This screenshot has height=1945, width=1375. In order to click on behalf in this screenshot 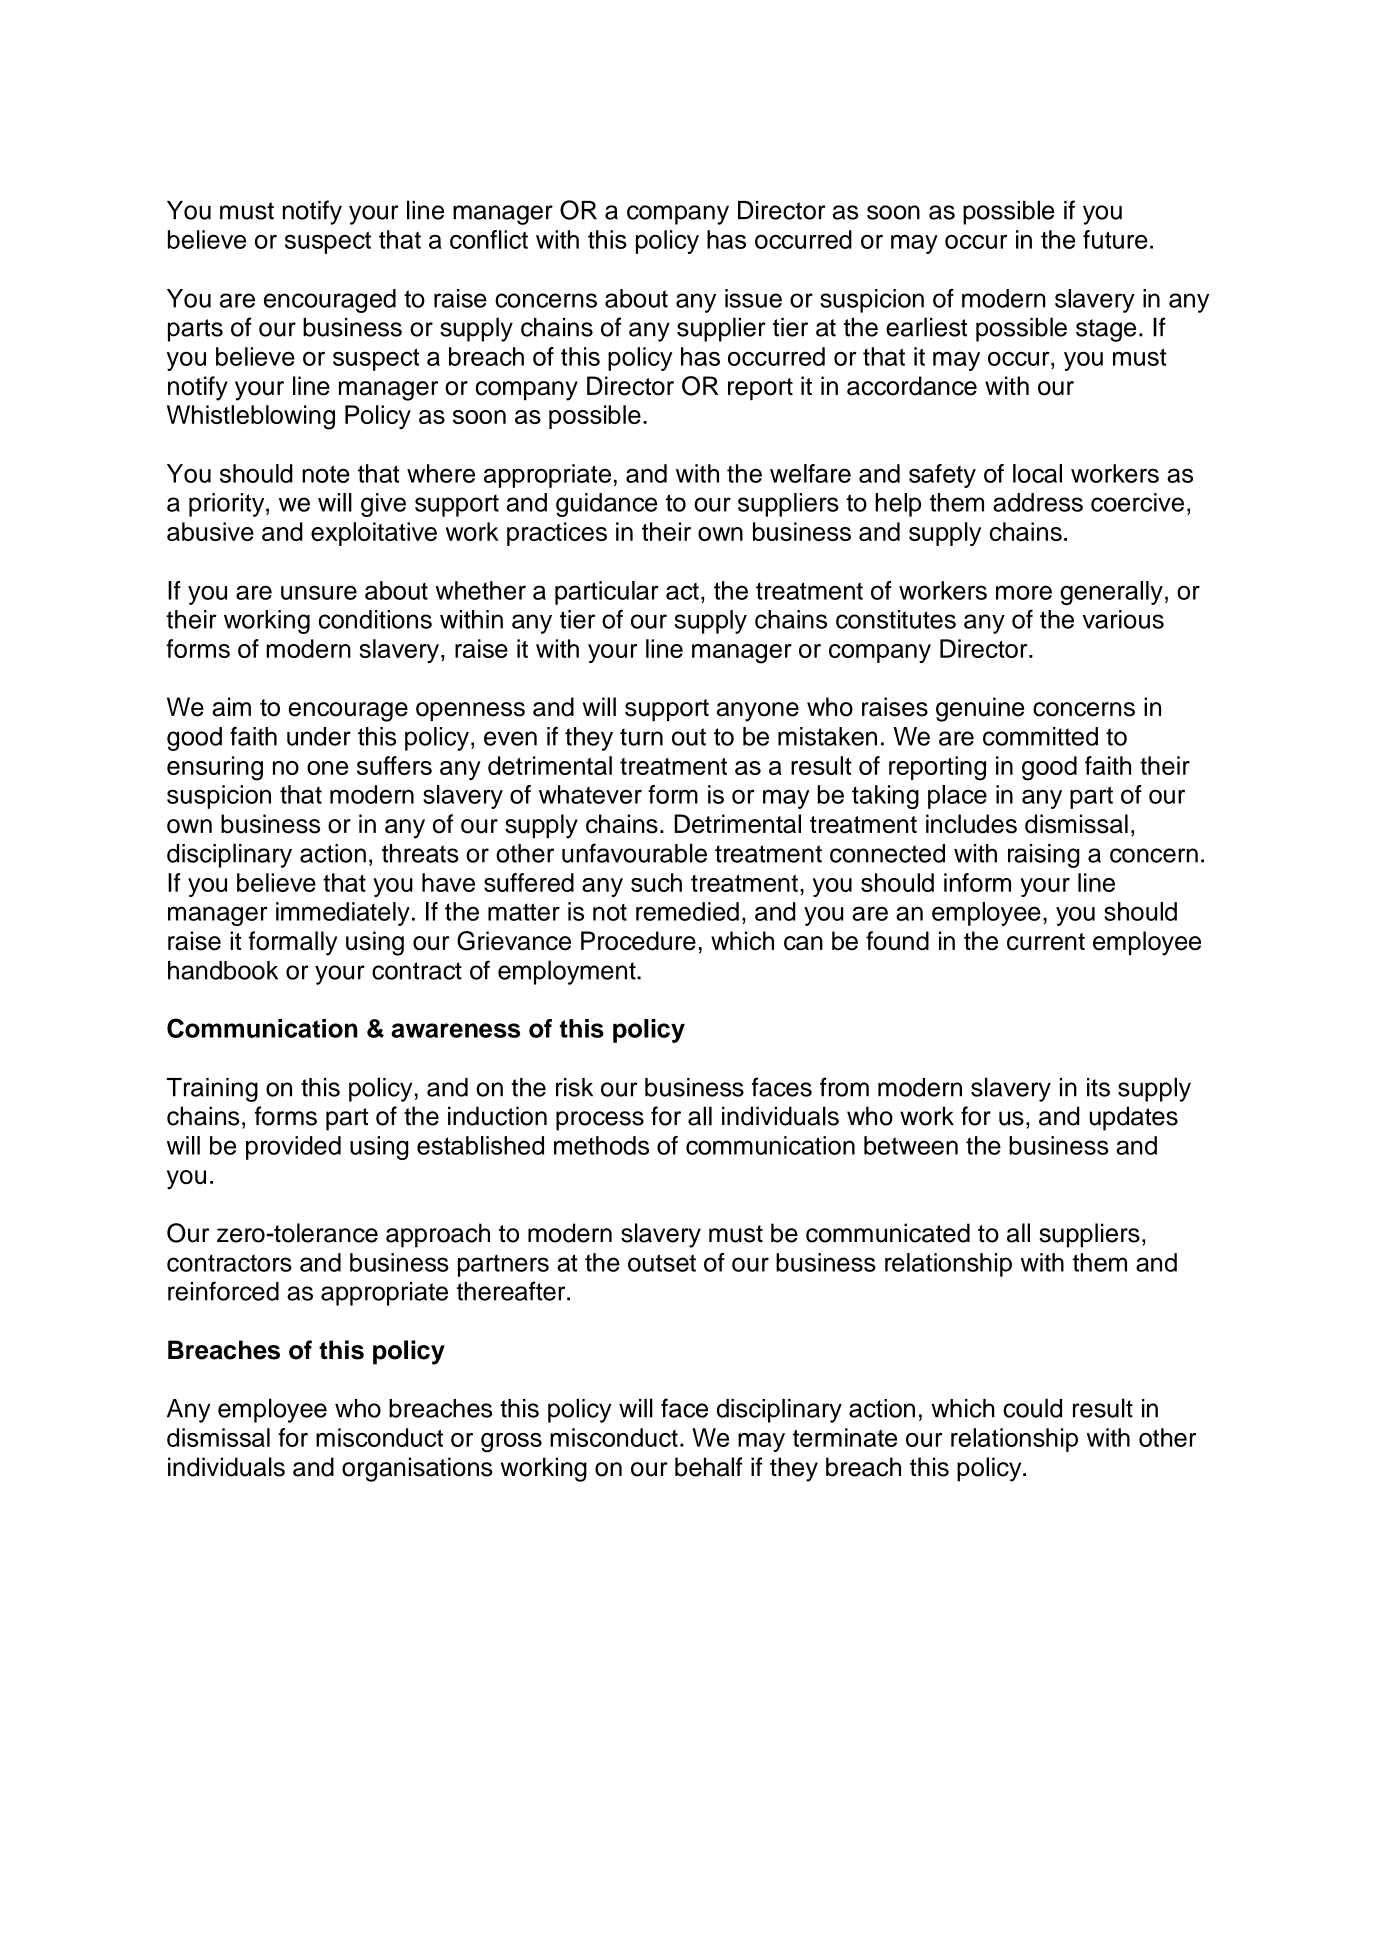, I will do `click(709, 1467)`.
